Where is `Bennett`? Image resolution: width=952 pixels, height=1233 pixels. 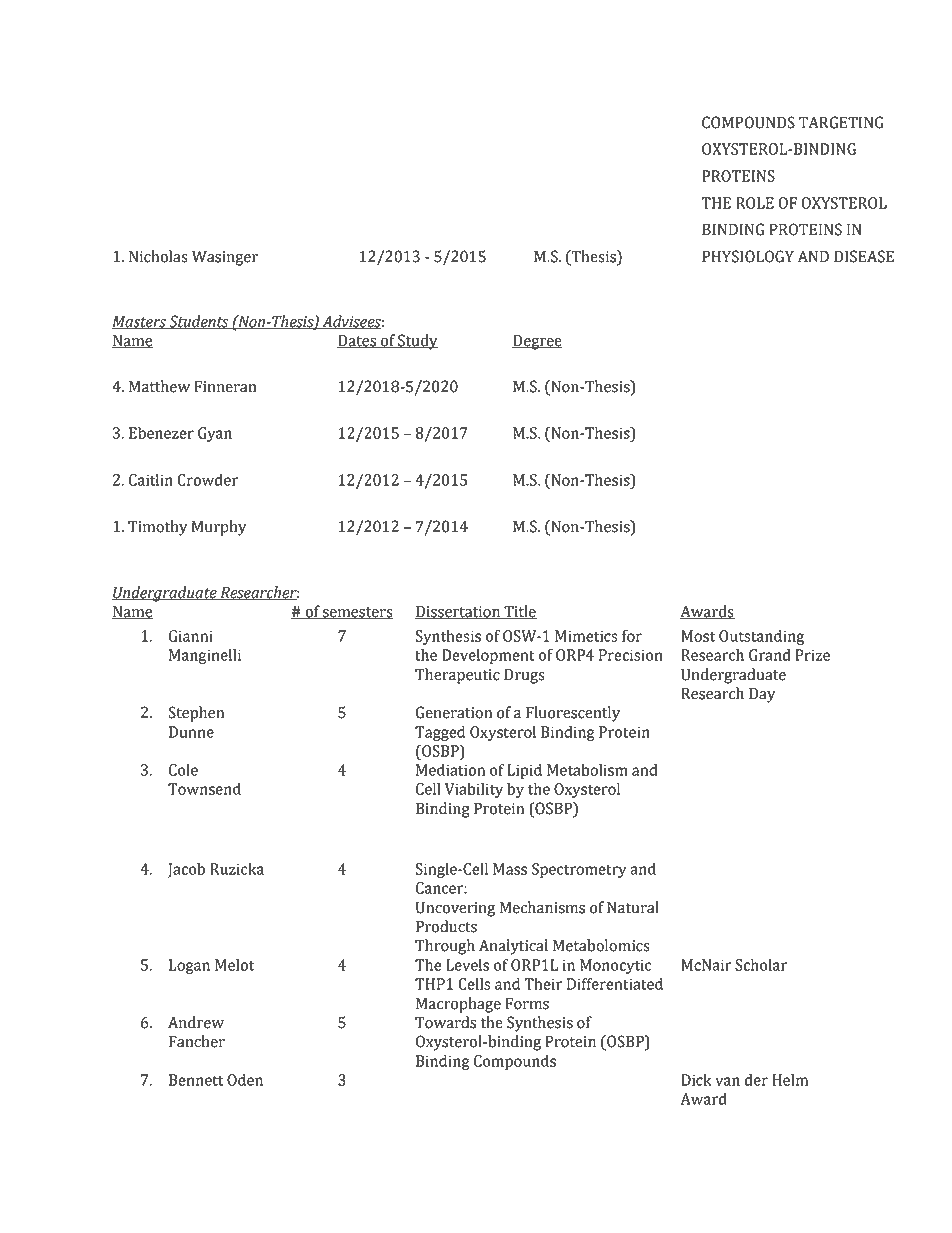 Bennett is located at coordinates (196, 1080).
